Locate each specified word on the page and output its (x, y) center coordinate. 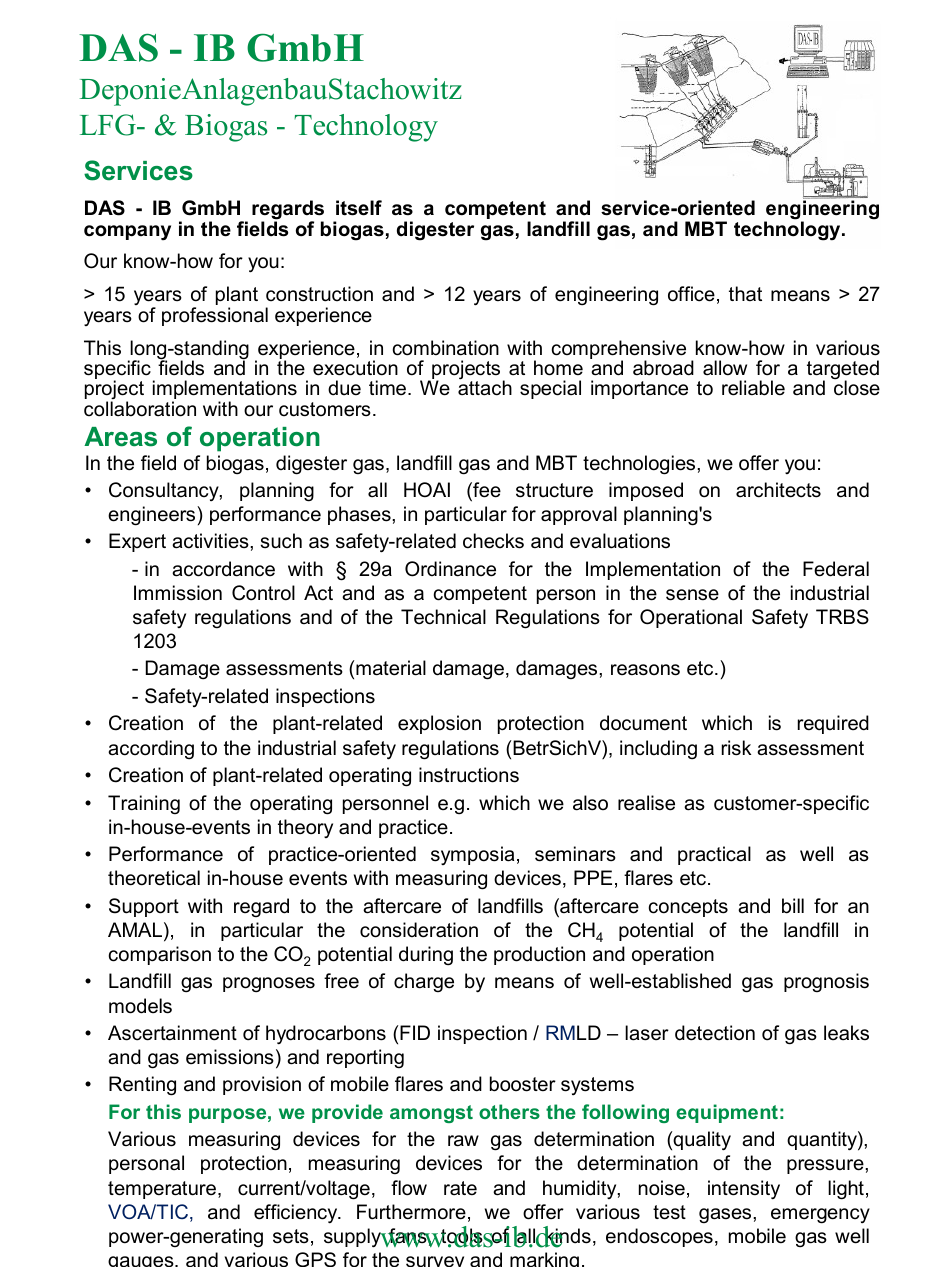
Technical (443, 617)
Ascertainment (172, 1033)
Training (144, 804)
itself (359, 208)
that (745, 293)
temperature (162, 1190)
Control (263, 593)
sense (692, 595)
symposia (472, 855)
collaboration (140, 409)
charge (424, 982)
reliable (753, 388)
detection (715, 1033)
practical (714, 855)
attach (485, 387)
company (127, 232)
